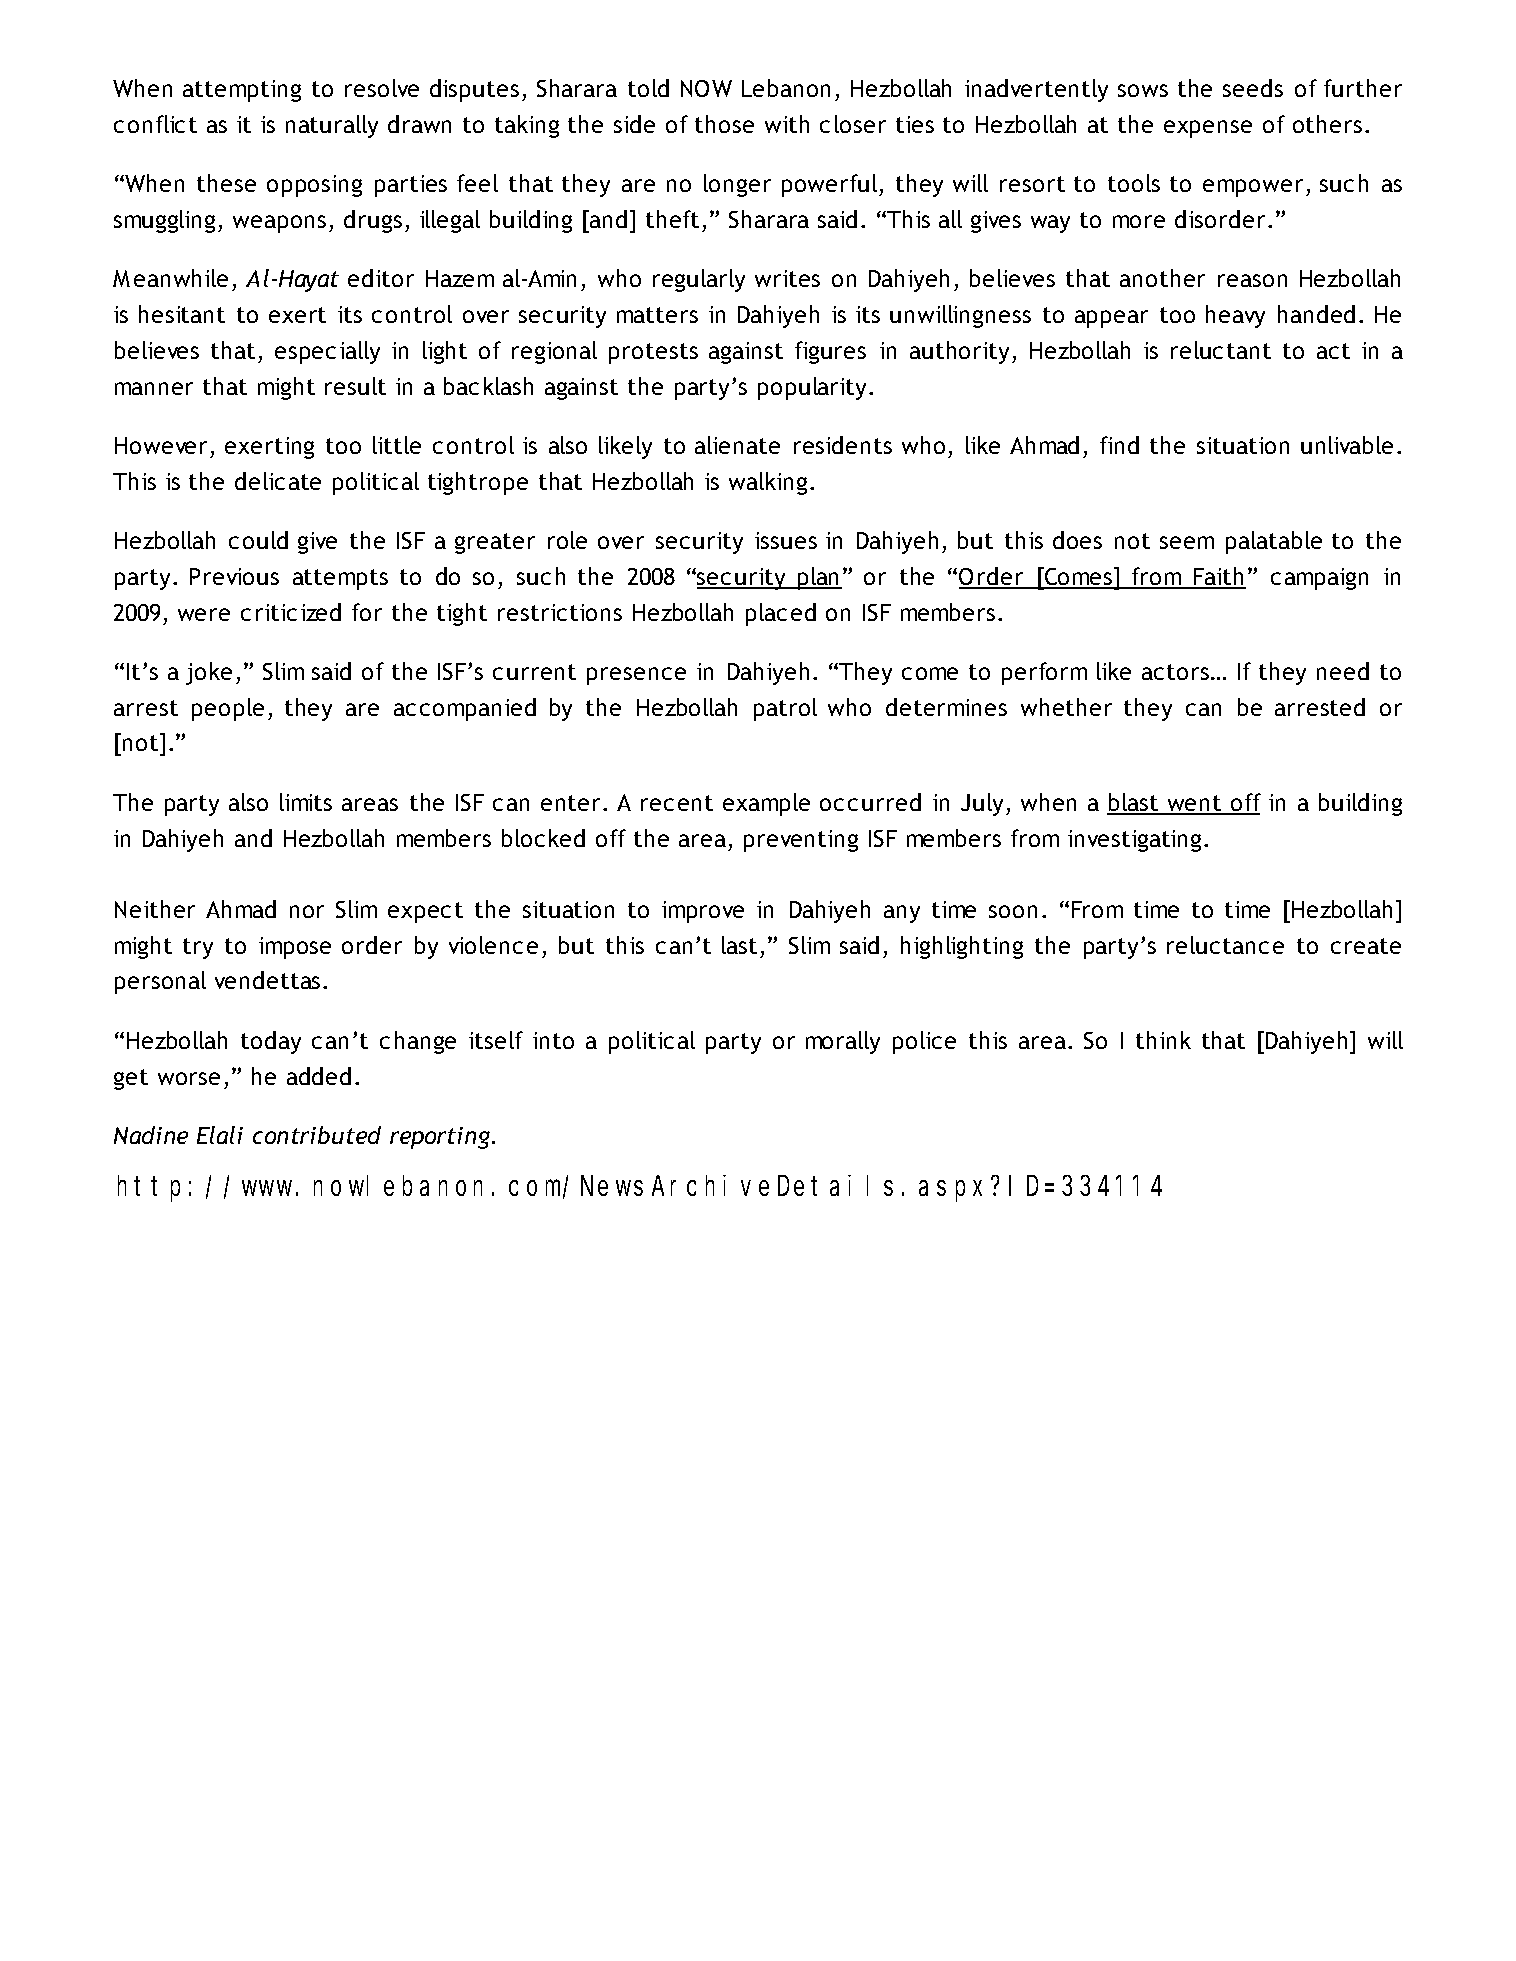 The width and height of the image is (1516, 1961). I want to click on heavy, so click(1235, 316).
